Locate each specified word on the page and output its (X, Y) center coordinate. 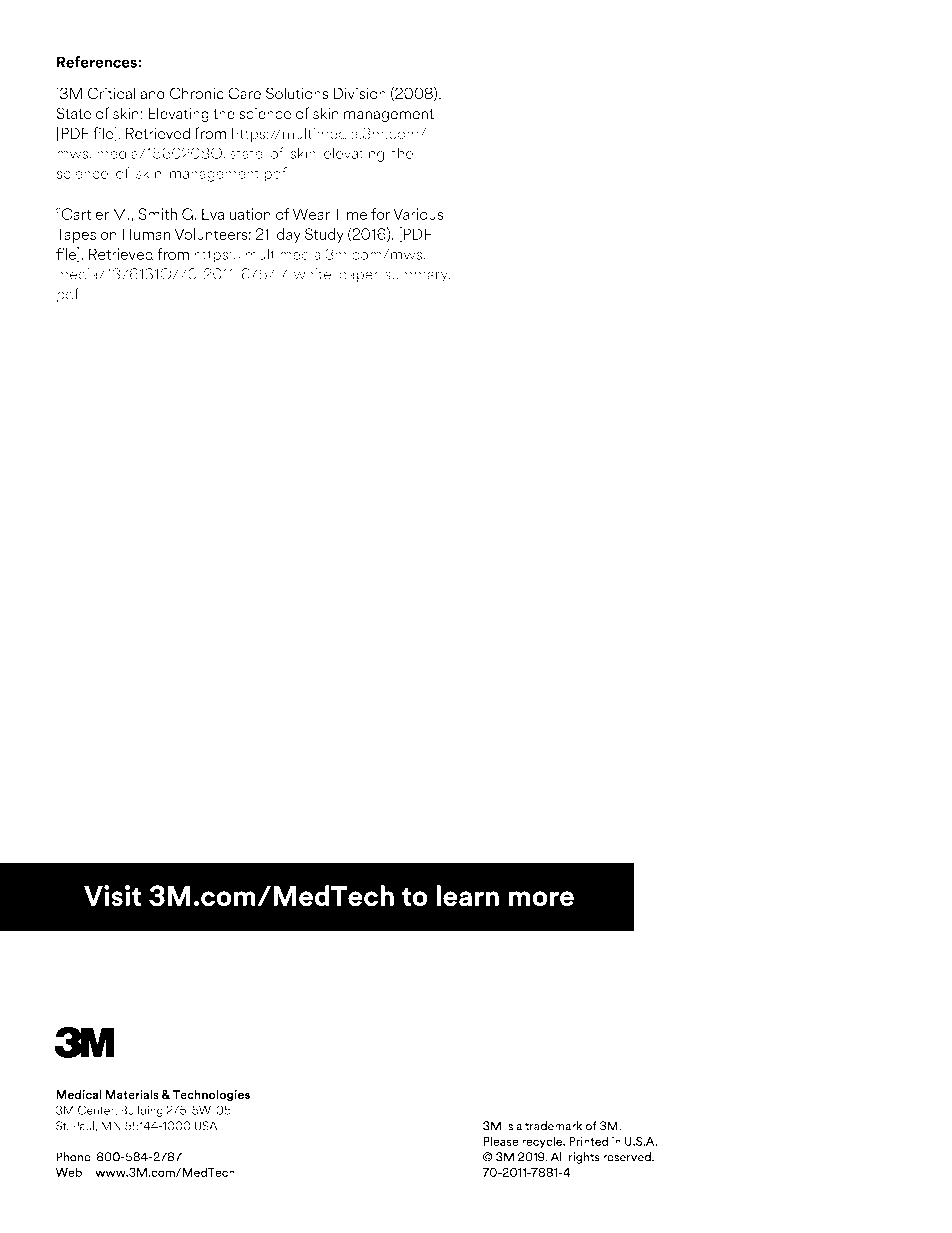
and (153, 93)
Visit (112, 896)
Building (142, 1111)
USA (206, 1126)
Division (360, 93)
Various (418, 214)
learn (468, 896)
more (541, 899)
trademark (553, 1126)
